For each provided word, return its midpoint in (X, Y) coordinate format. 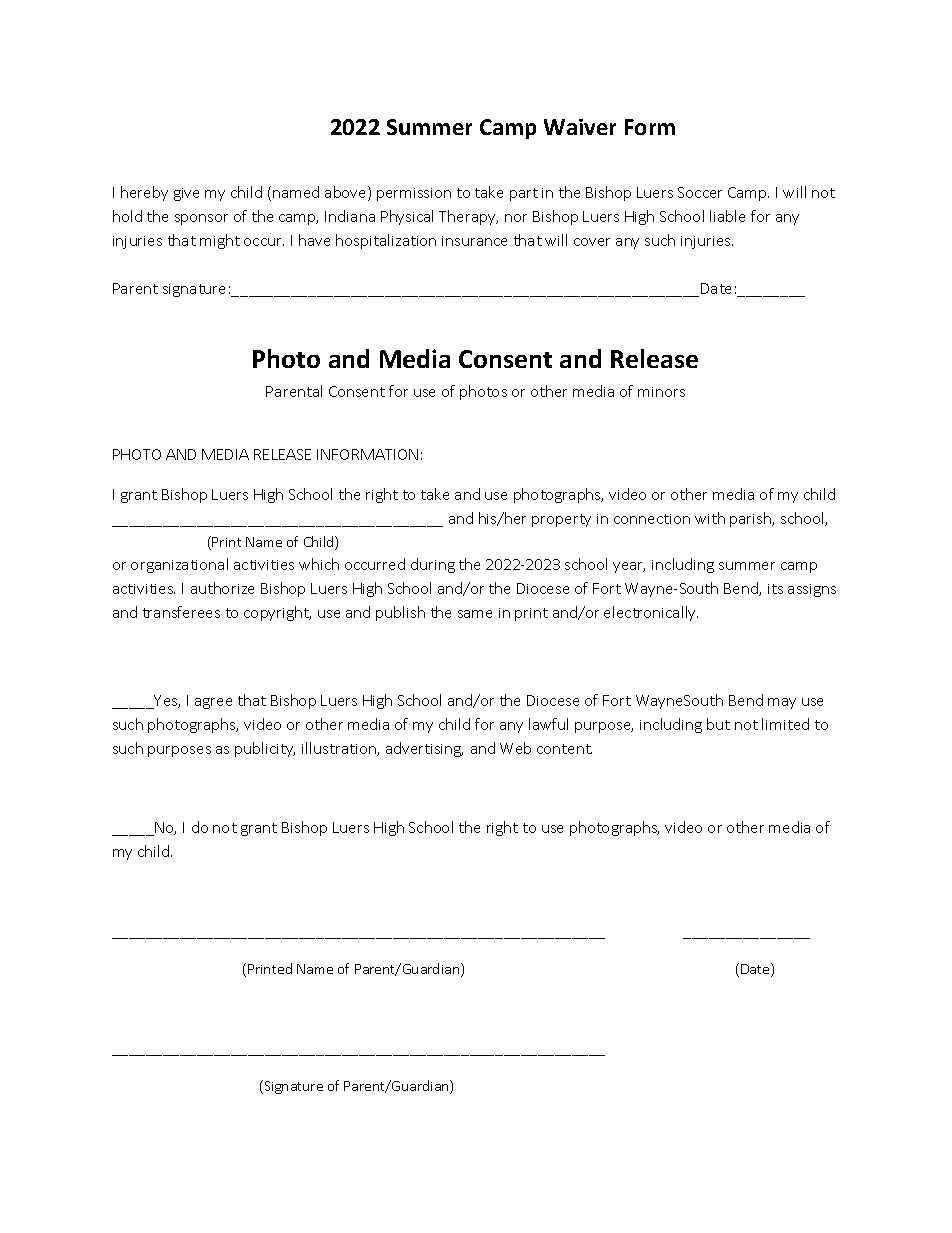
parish (752, 519)
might (220, 241)
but (718, 724)
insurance (474, 241)
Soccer (700, 192)
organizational (179, 565)
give (186, 194)
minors (661, 392)
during (433, 565)
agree (213, 703)
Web (515, 748)
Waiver (580, 127)
